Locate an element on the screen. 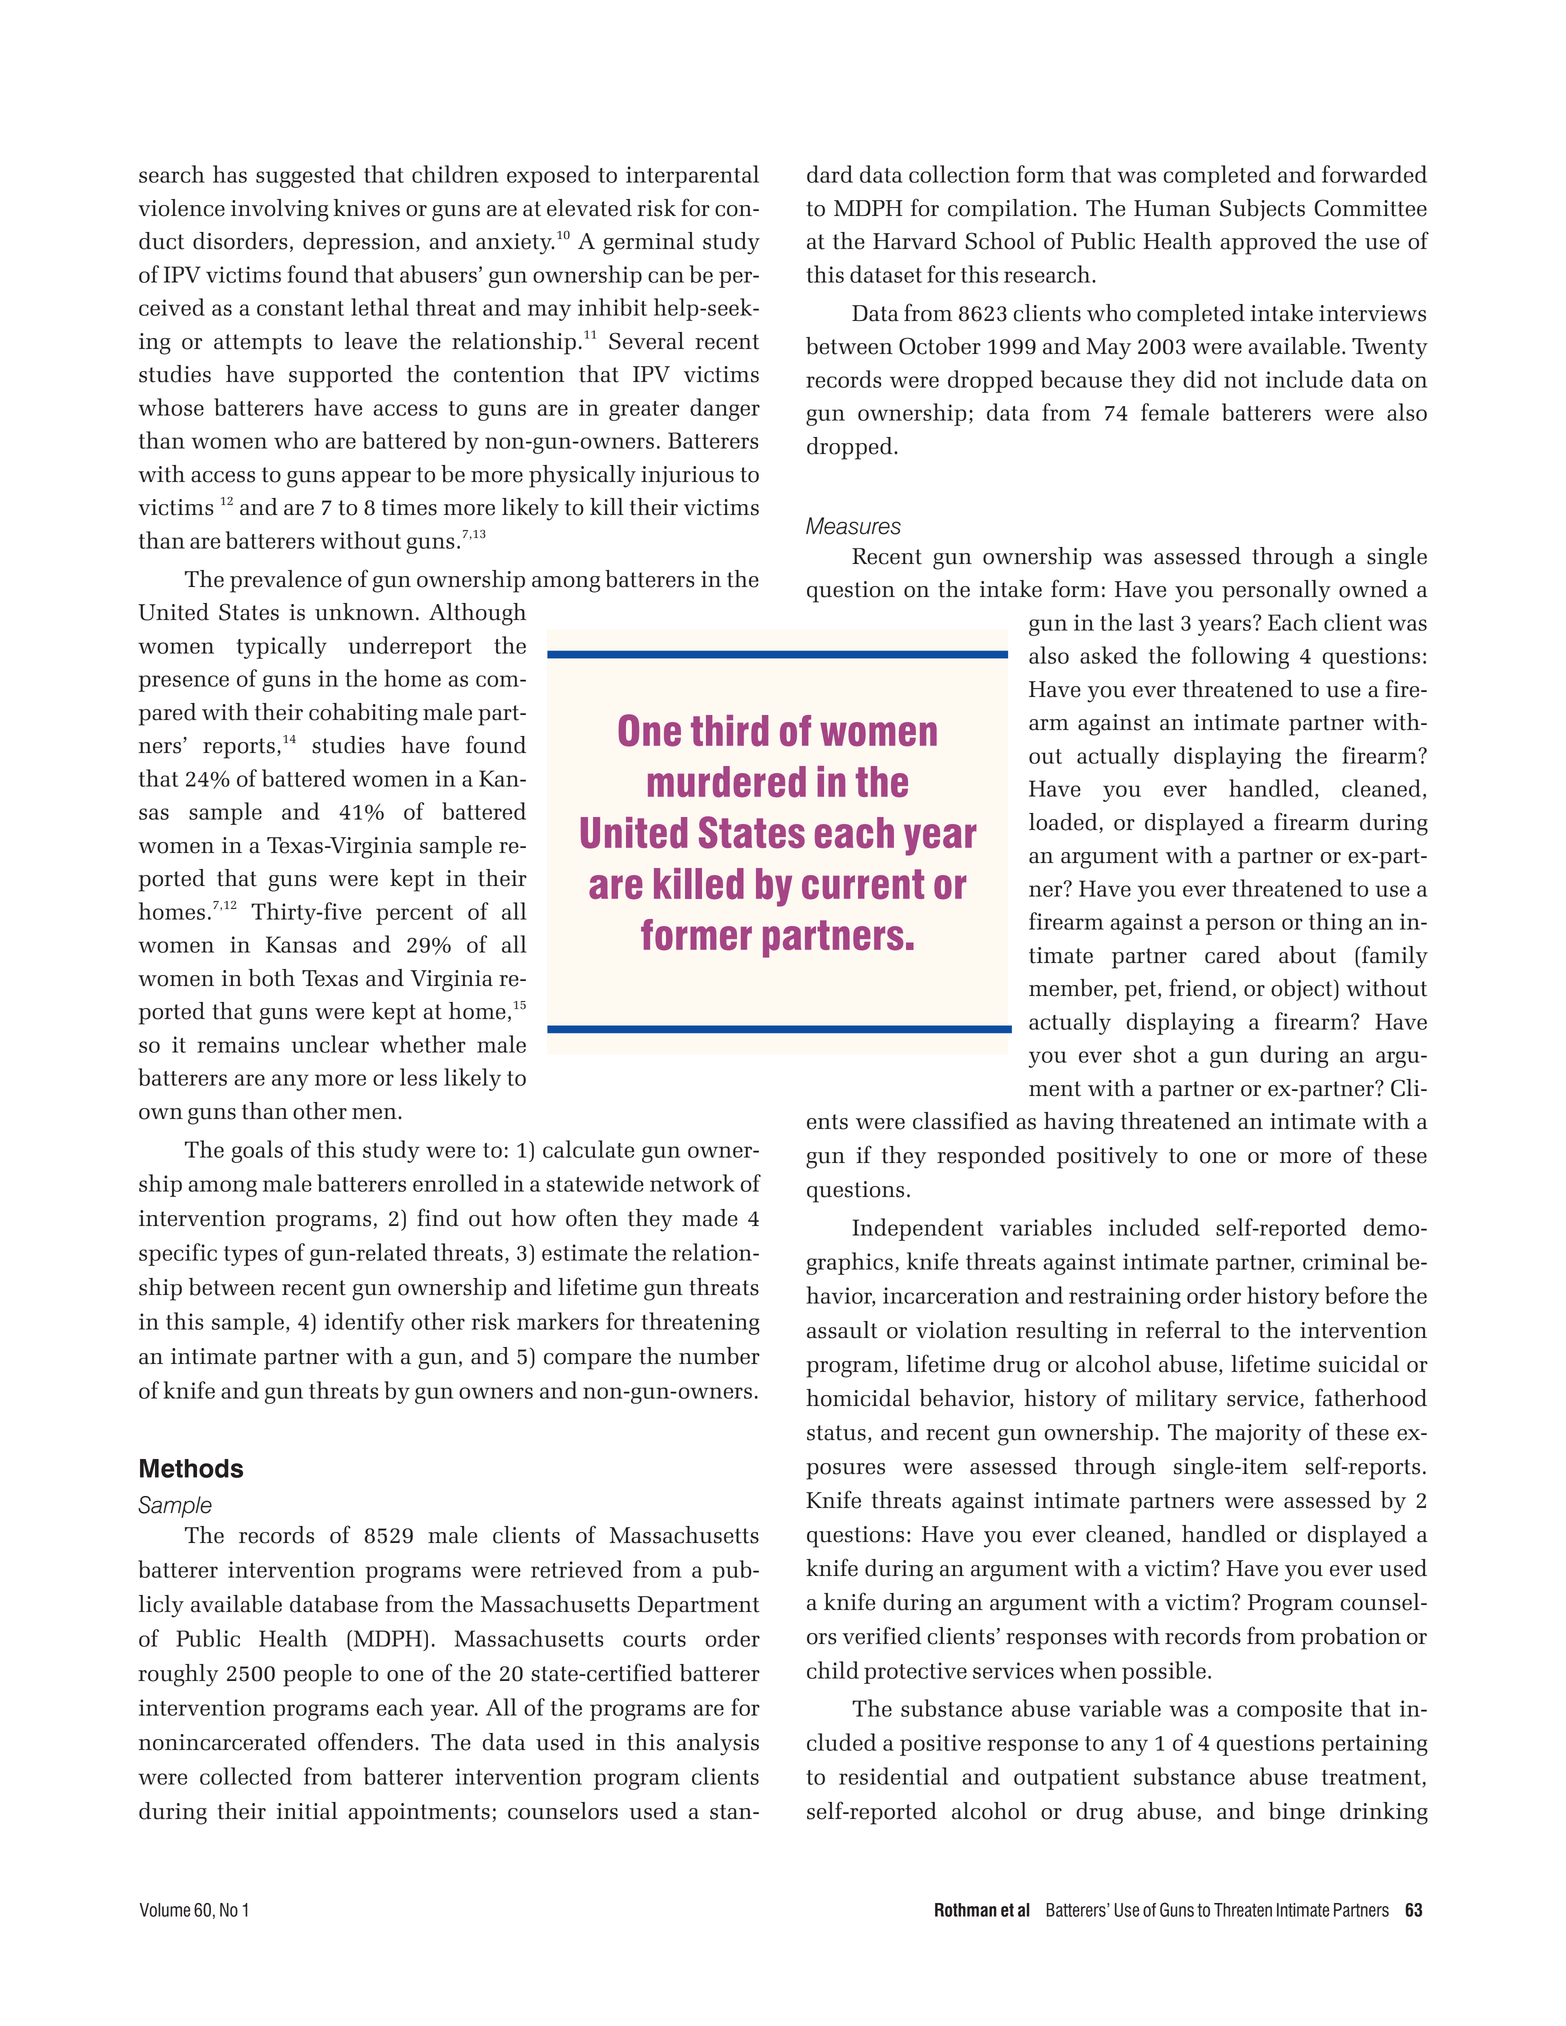 This screenshot has height=2026, width=1566. initial is located at coordinates (307, 1811).
